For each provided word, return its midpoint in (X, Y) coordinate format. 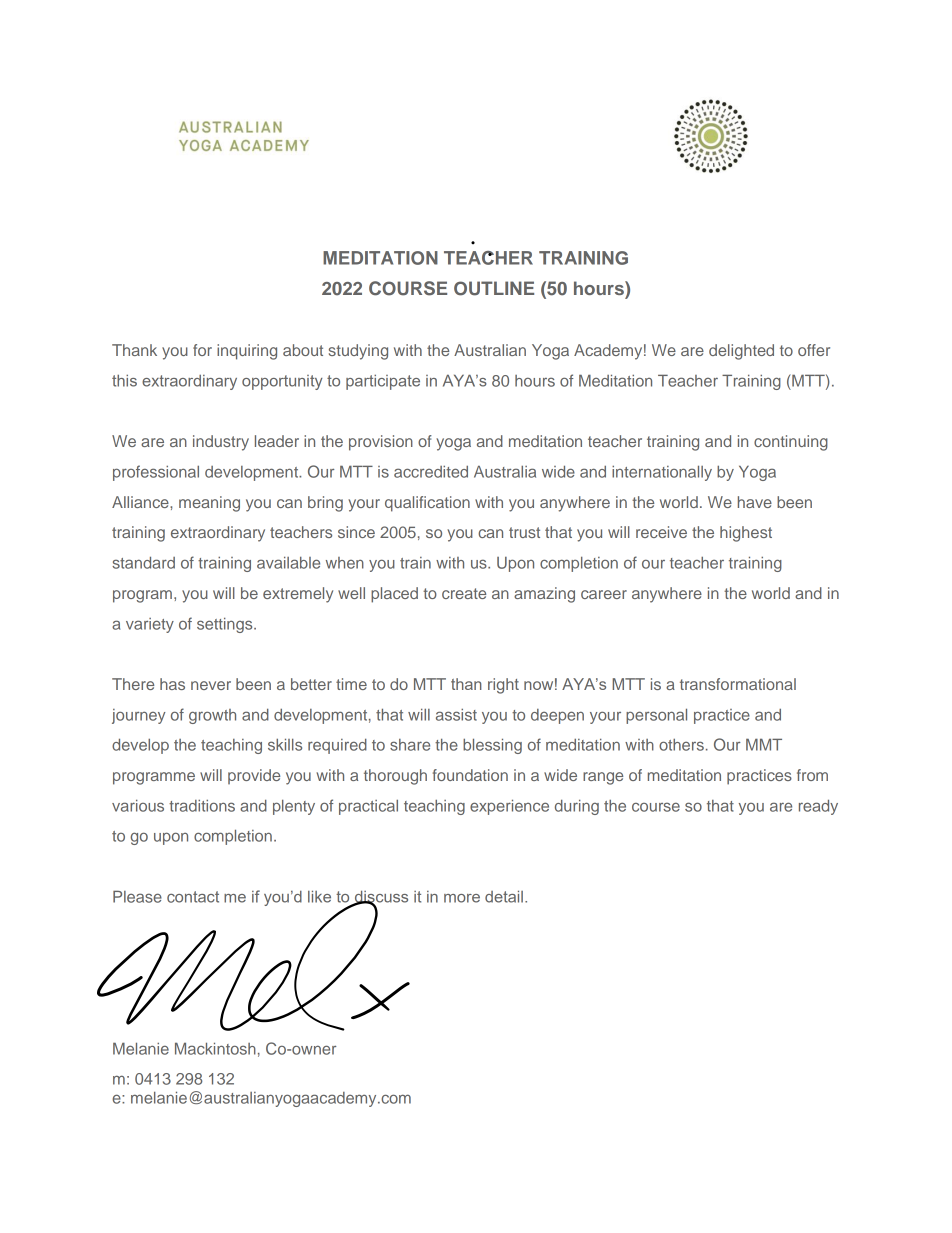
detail (504, 896)
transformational (738, 684)
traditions (202, 806)
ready (818, 807)
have (755, 502)
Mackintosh (215, 1048)
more (462, 898)
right (503, 686)
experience (509, 807)
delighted (741, 352)
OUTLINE (494, 288)
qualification (427, 504)
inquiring (247, 352)
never (211, 685)
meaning (209, 504)
